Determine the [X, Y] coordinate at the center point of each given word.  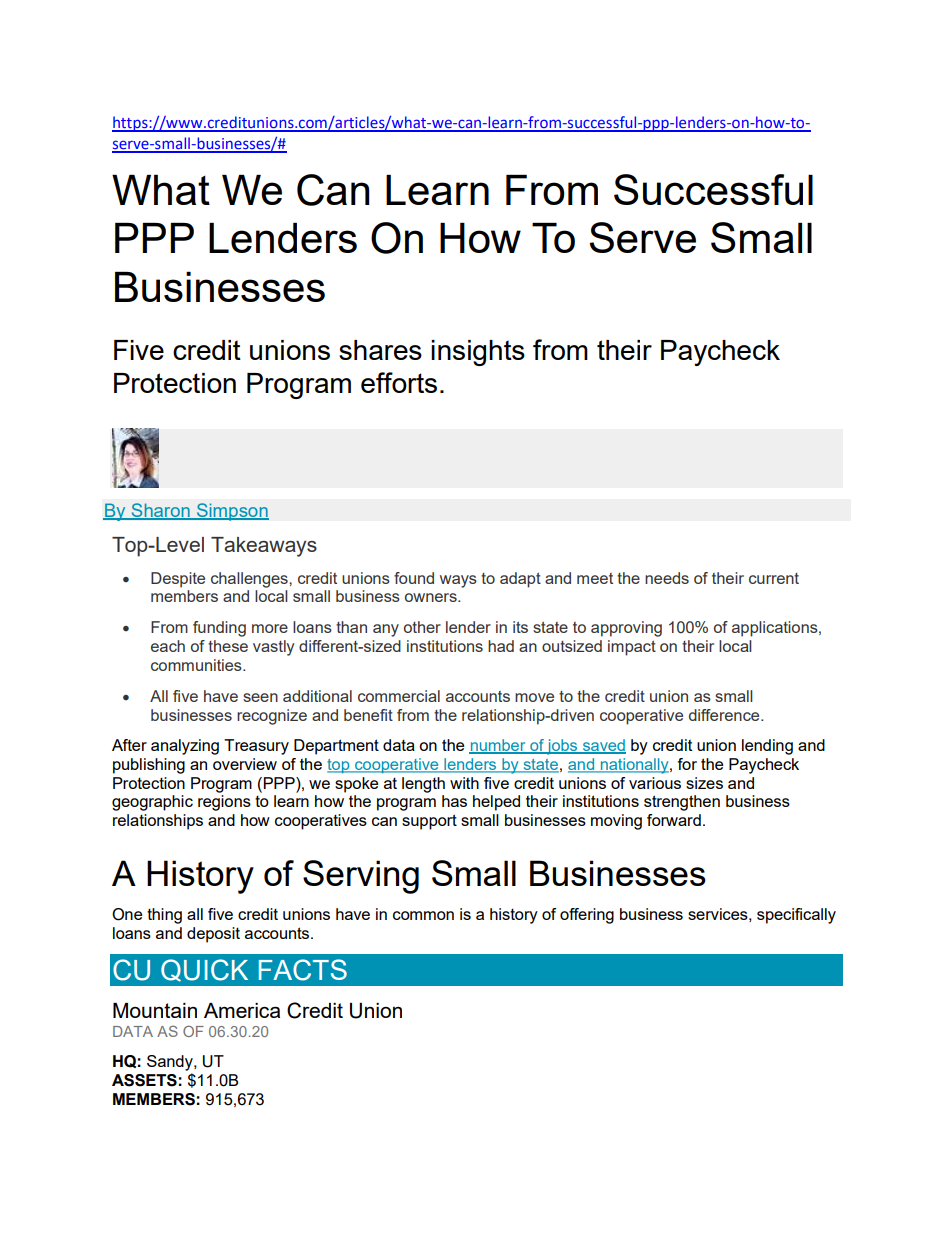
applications [776, 629]
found [414, 578]
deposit [213, 935]
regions [224, 803]
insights [478, 353]
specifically [796, 916]
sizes [704, 783]
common [423, 915]
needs [667, 578]
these [228, 646]
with [464, 783]
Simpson [231, 512]
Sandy [171, 1063]
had [501, 646]
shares [380, 350]
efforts [399, 382]
